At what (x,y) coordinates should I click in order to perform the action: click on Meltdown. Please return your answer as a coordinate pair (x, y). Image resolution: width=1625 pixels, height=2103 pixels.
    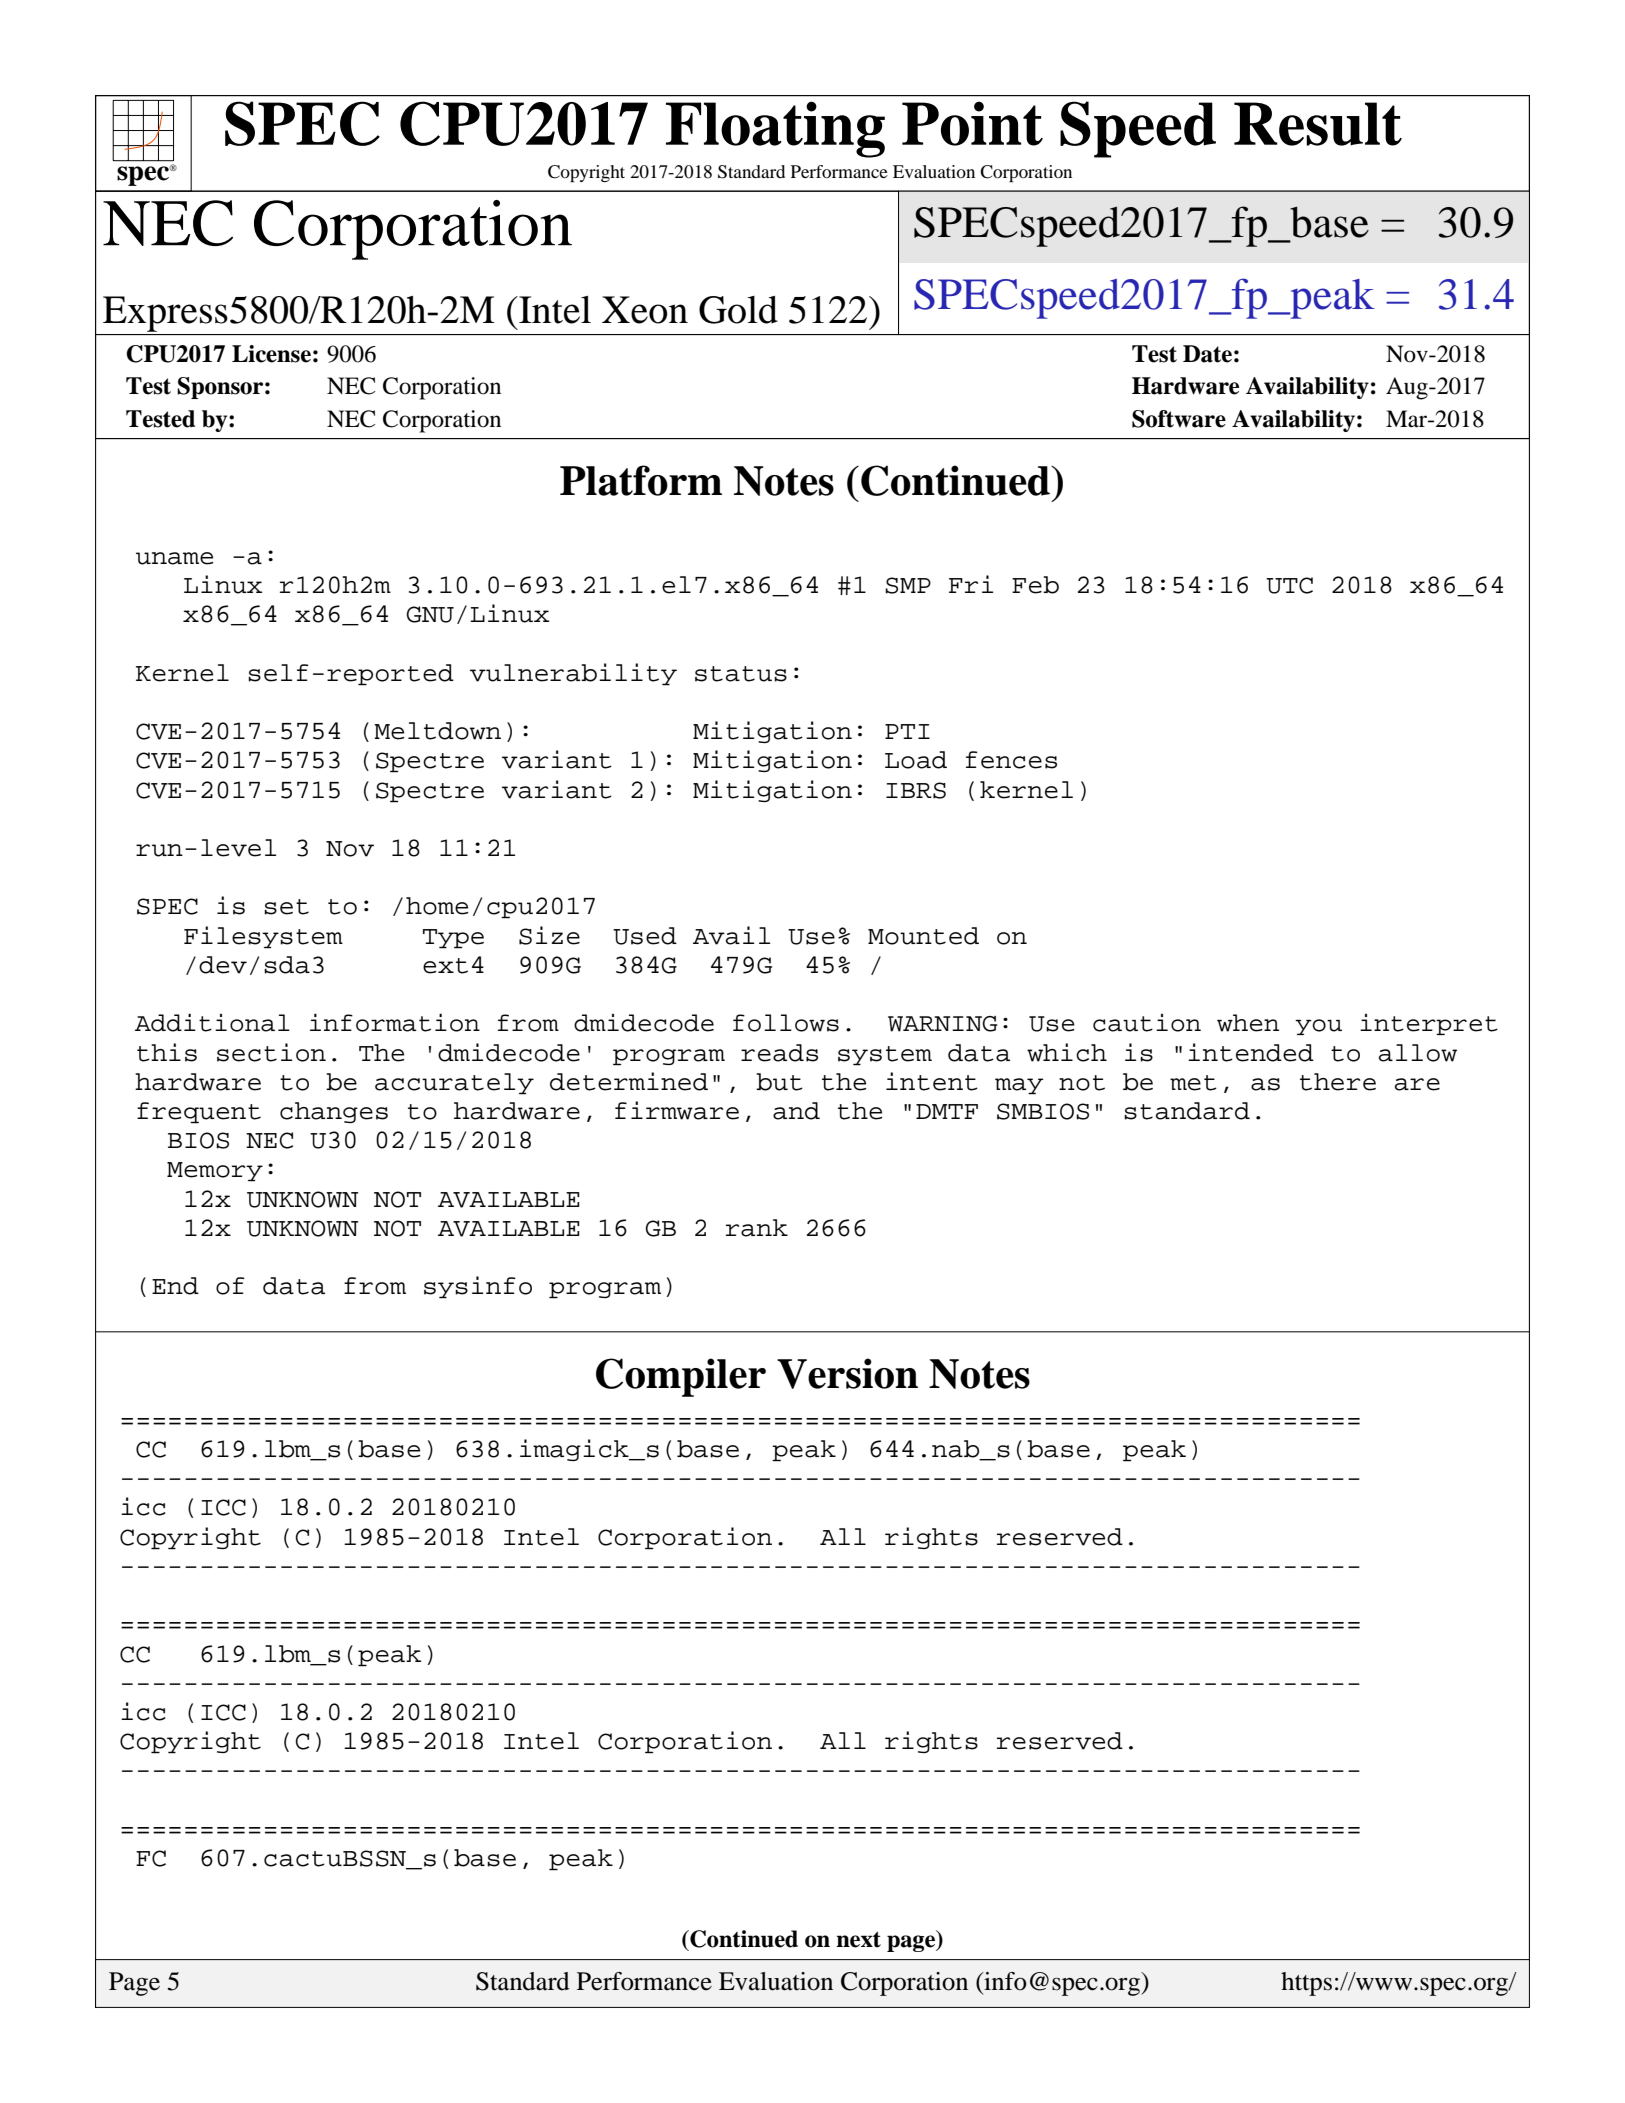
    Looking at the image, I should click on (437, 731).
